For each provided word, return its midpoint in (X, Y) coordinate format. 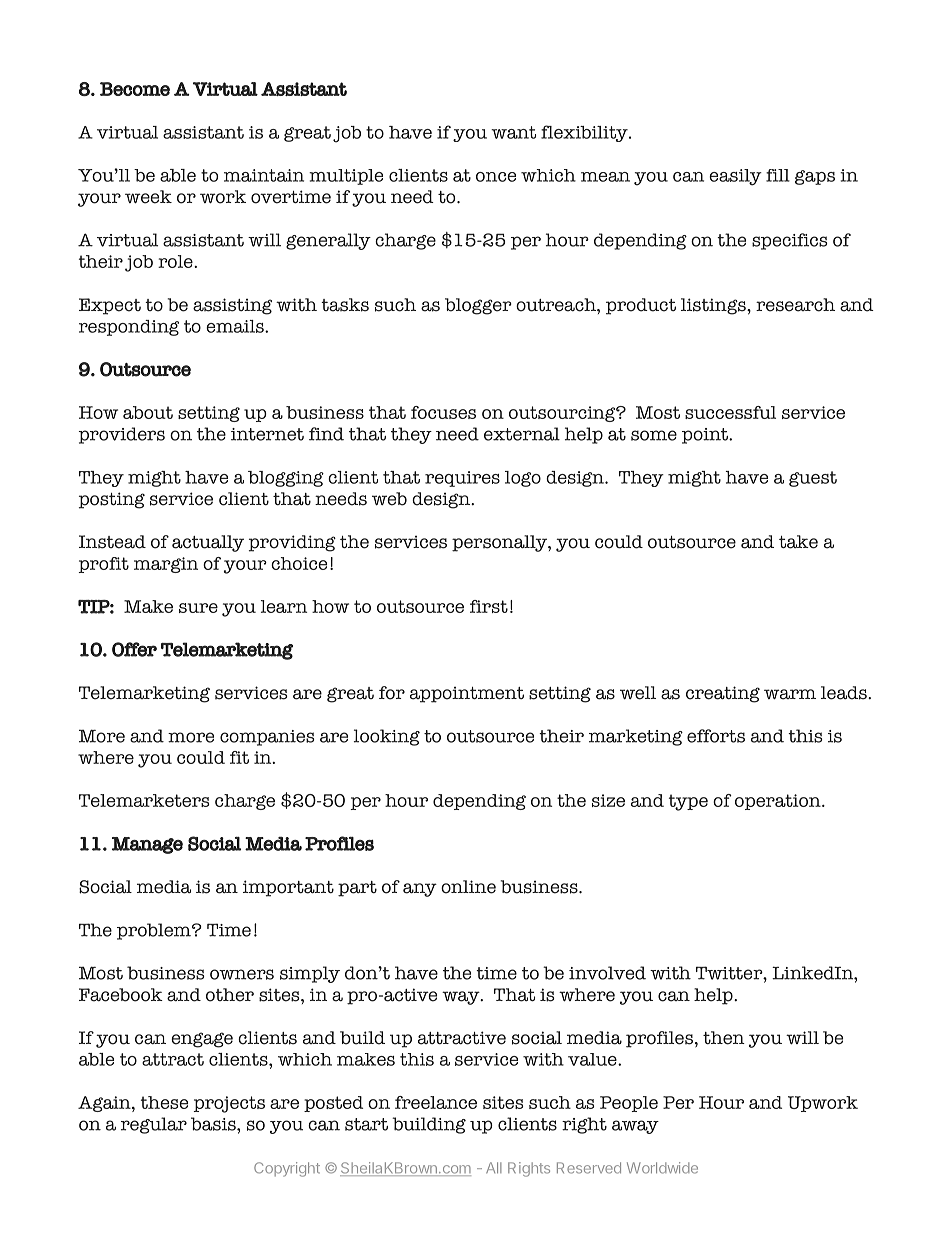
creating (723, 694)
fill (778, 175)
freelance (436, 1102)
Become (135, 89)
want (513, 132)
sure (198, 608)
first (489, 606)
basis (214, 1124)
